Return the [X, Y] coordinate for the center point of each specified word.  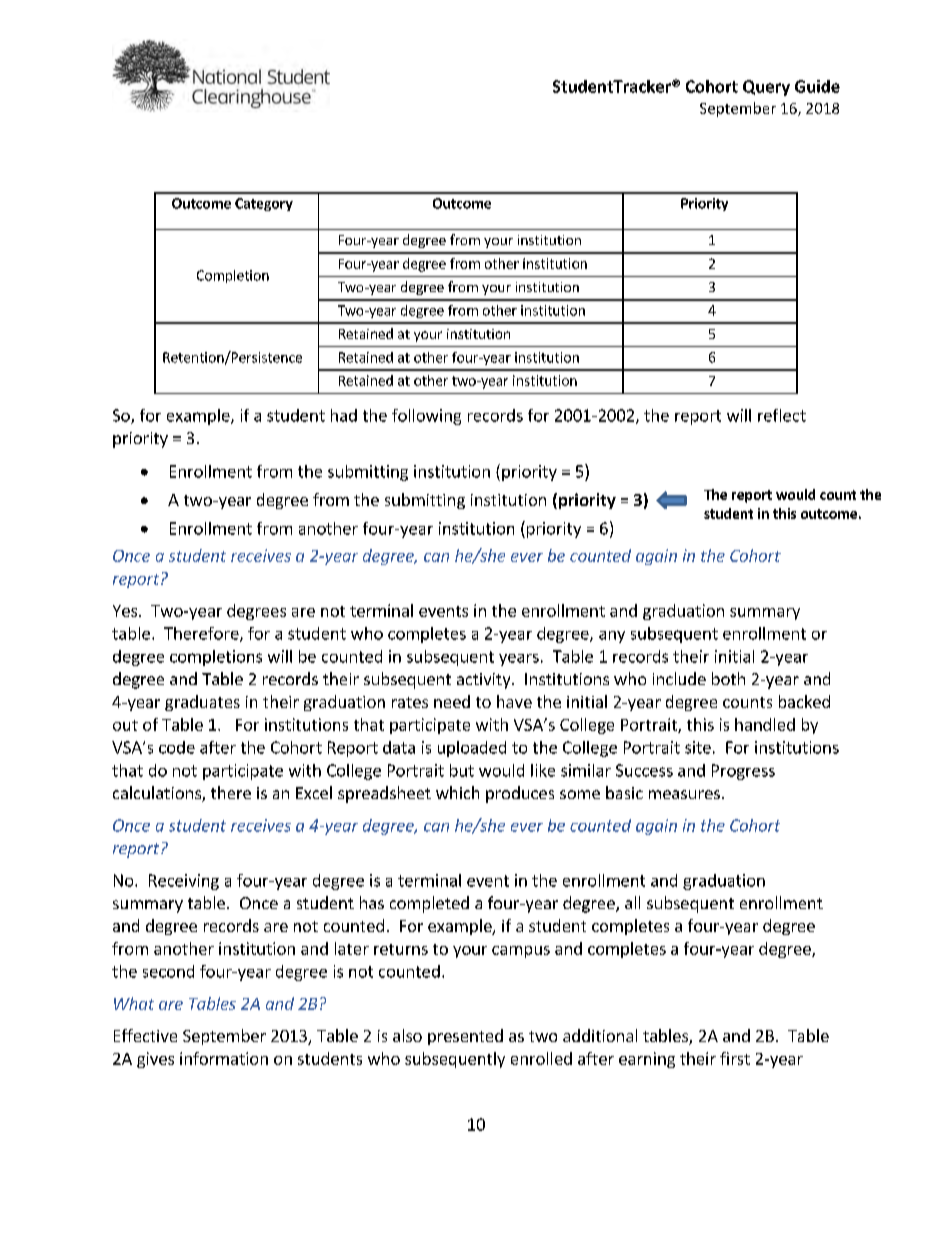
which [457, 792]
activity [485, 681]
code [177, 747]
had [344, 415]
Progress [743, 772]
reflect [782, 415]
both [728, 678]
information [224, 1058]
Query [766, 88]
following [426, 417]
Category [264, 204]
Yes [126, 611]
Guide [817, 86]
